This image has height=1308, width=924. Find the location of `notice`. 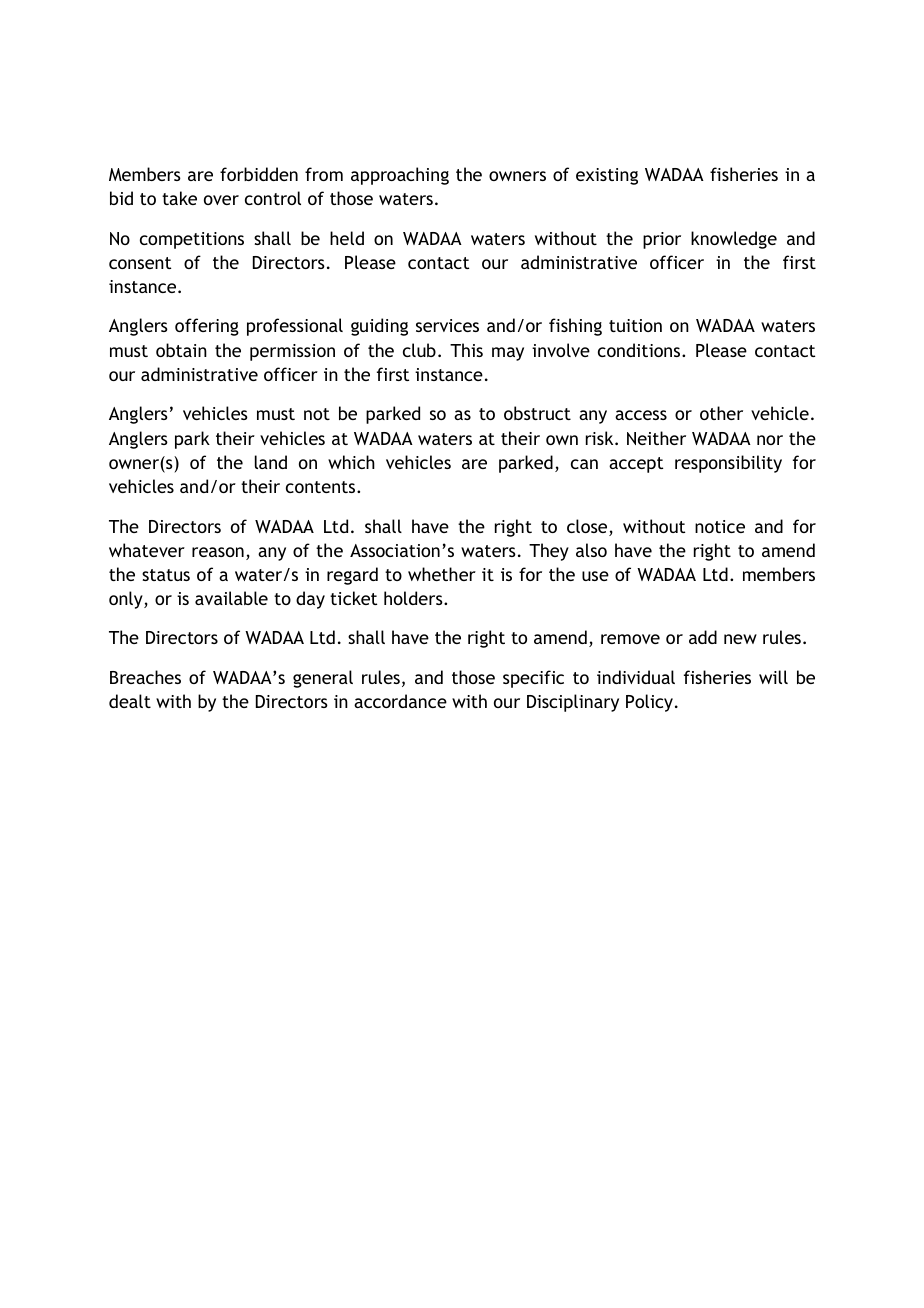

notice is located at coordinates (720, 526).
